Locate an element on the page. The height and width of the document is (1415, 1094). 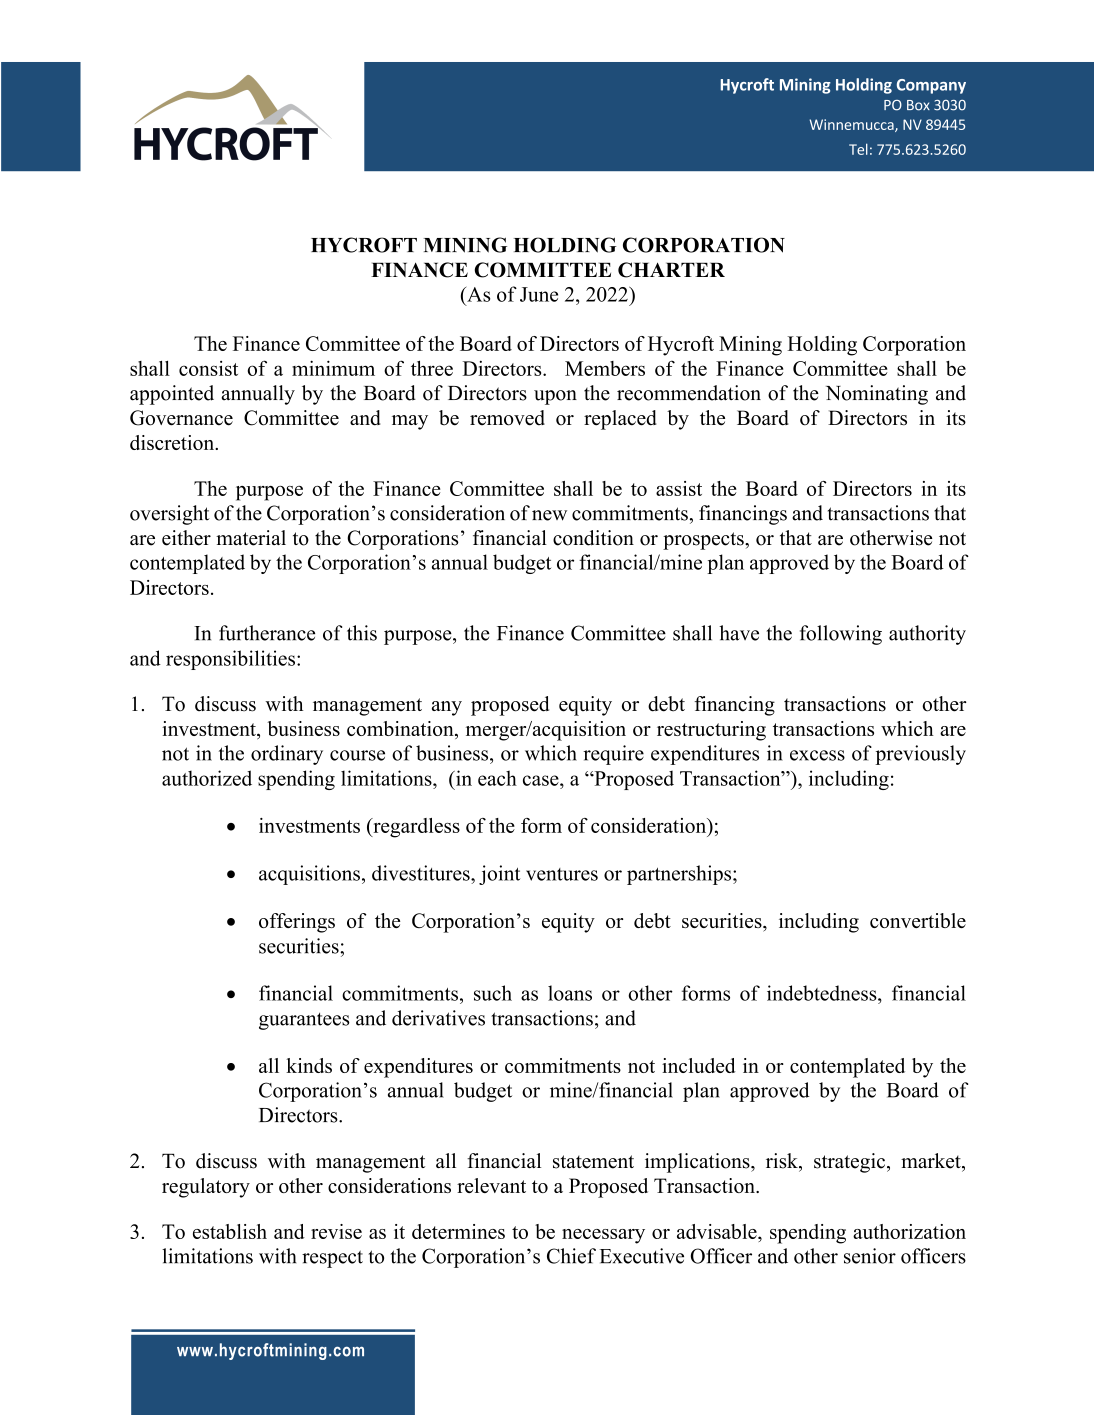
Nominating is located at coordinates (877, 395).
